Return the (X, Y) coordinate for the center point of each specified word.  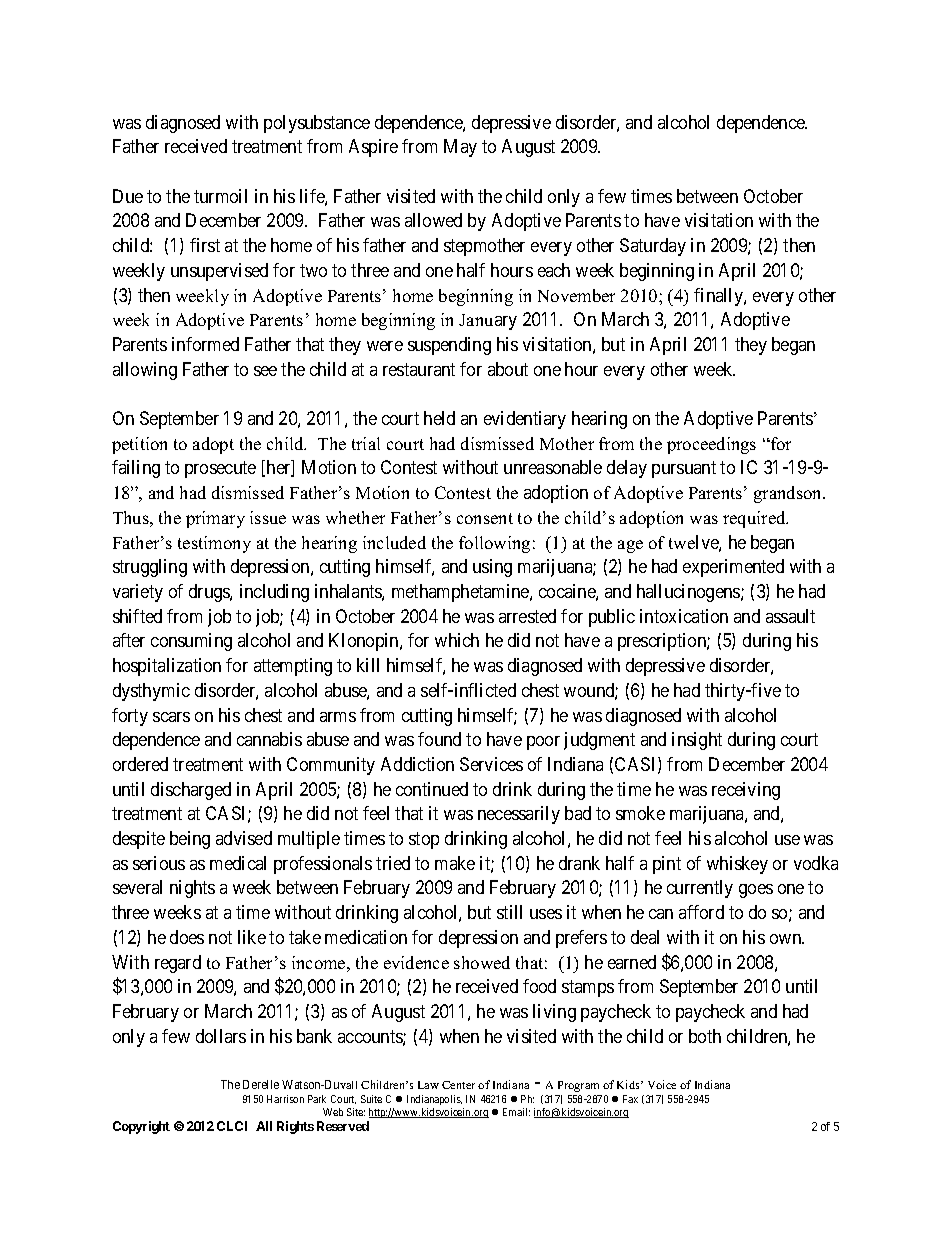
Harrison (285, 1099)
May (460, 148)
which (457, 640)
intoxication (684, 616)
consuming (191, 642)
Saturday (653, 247)
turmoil (220, 196)
